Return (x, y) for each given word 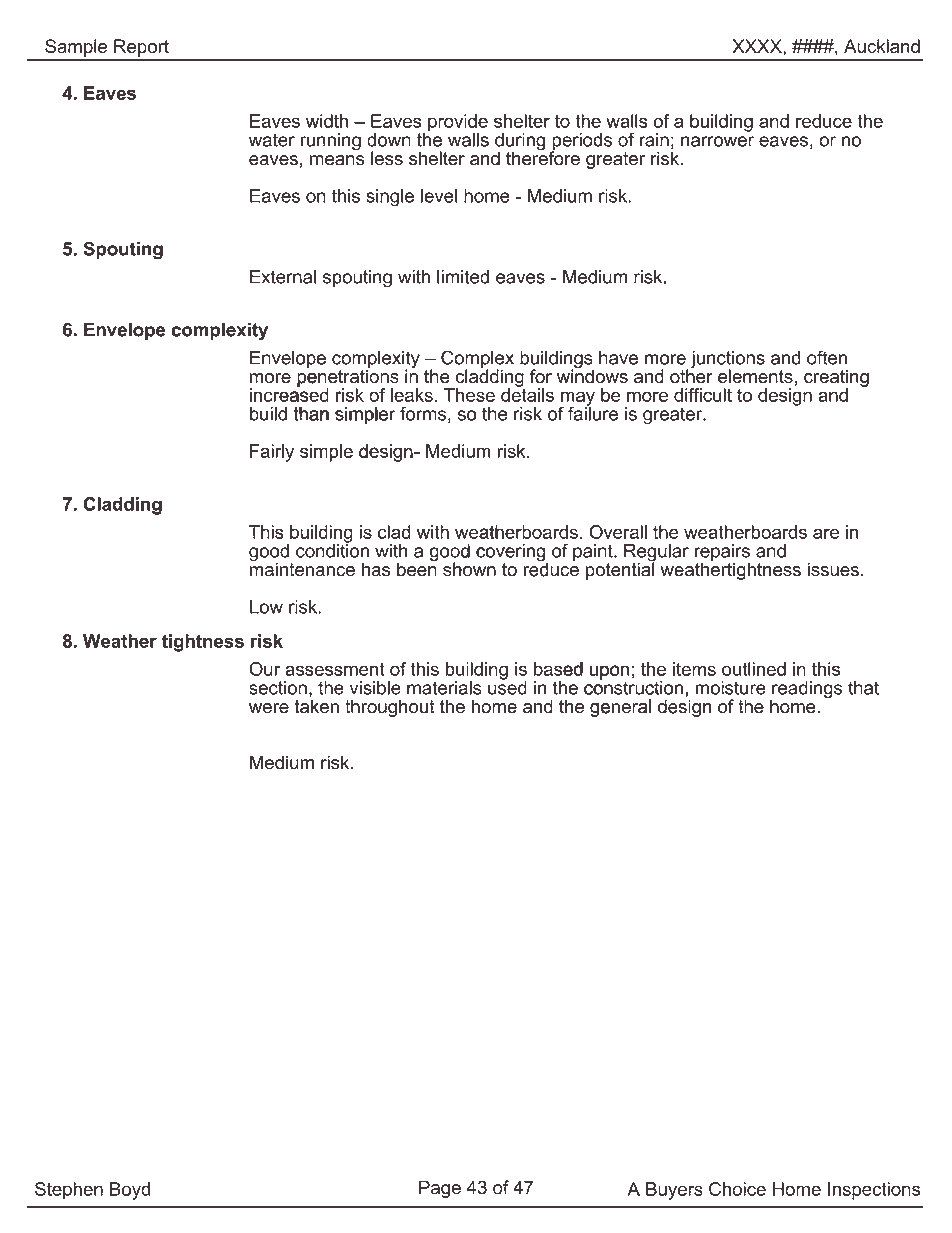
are (826, 533)
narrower (717, 141)
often (827, 357)
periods (581, 143)
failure (593, 412)
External (283, 277)
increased (290, 395)
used (507, 686)
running (330, 142)
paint (594, 554)
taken (316, 706)
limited (463, 277)
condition (332, 549)
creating (836, 379)
